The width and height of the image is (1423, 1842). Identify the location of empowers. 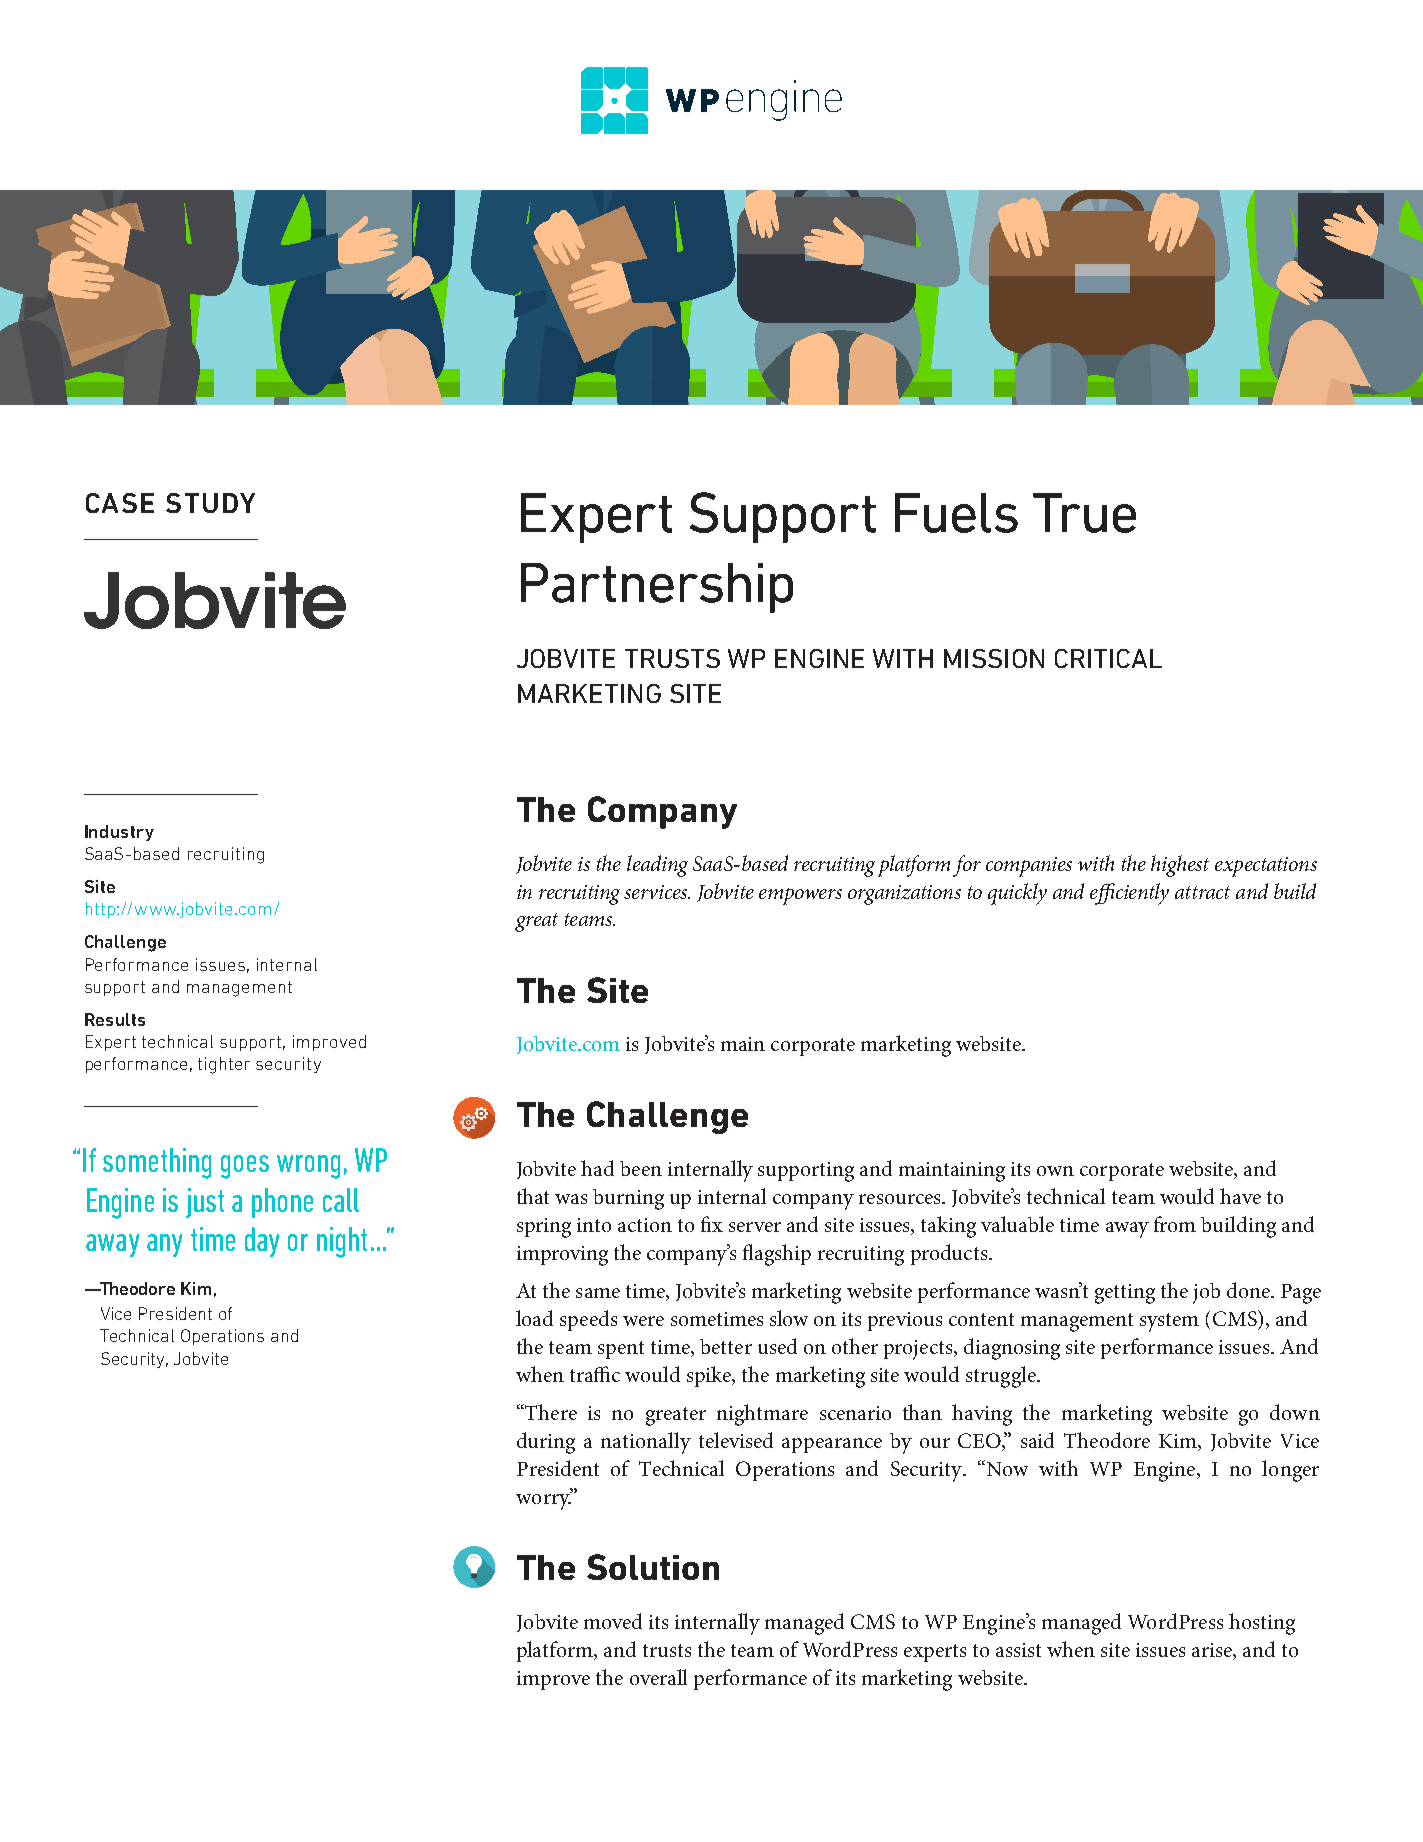
(800, 896).
